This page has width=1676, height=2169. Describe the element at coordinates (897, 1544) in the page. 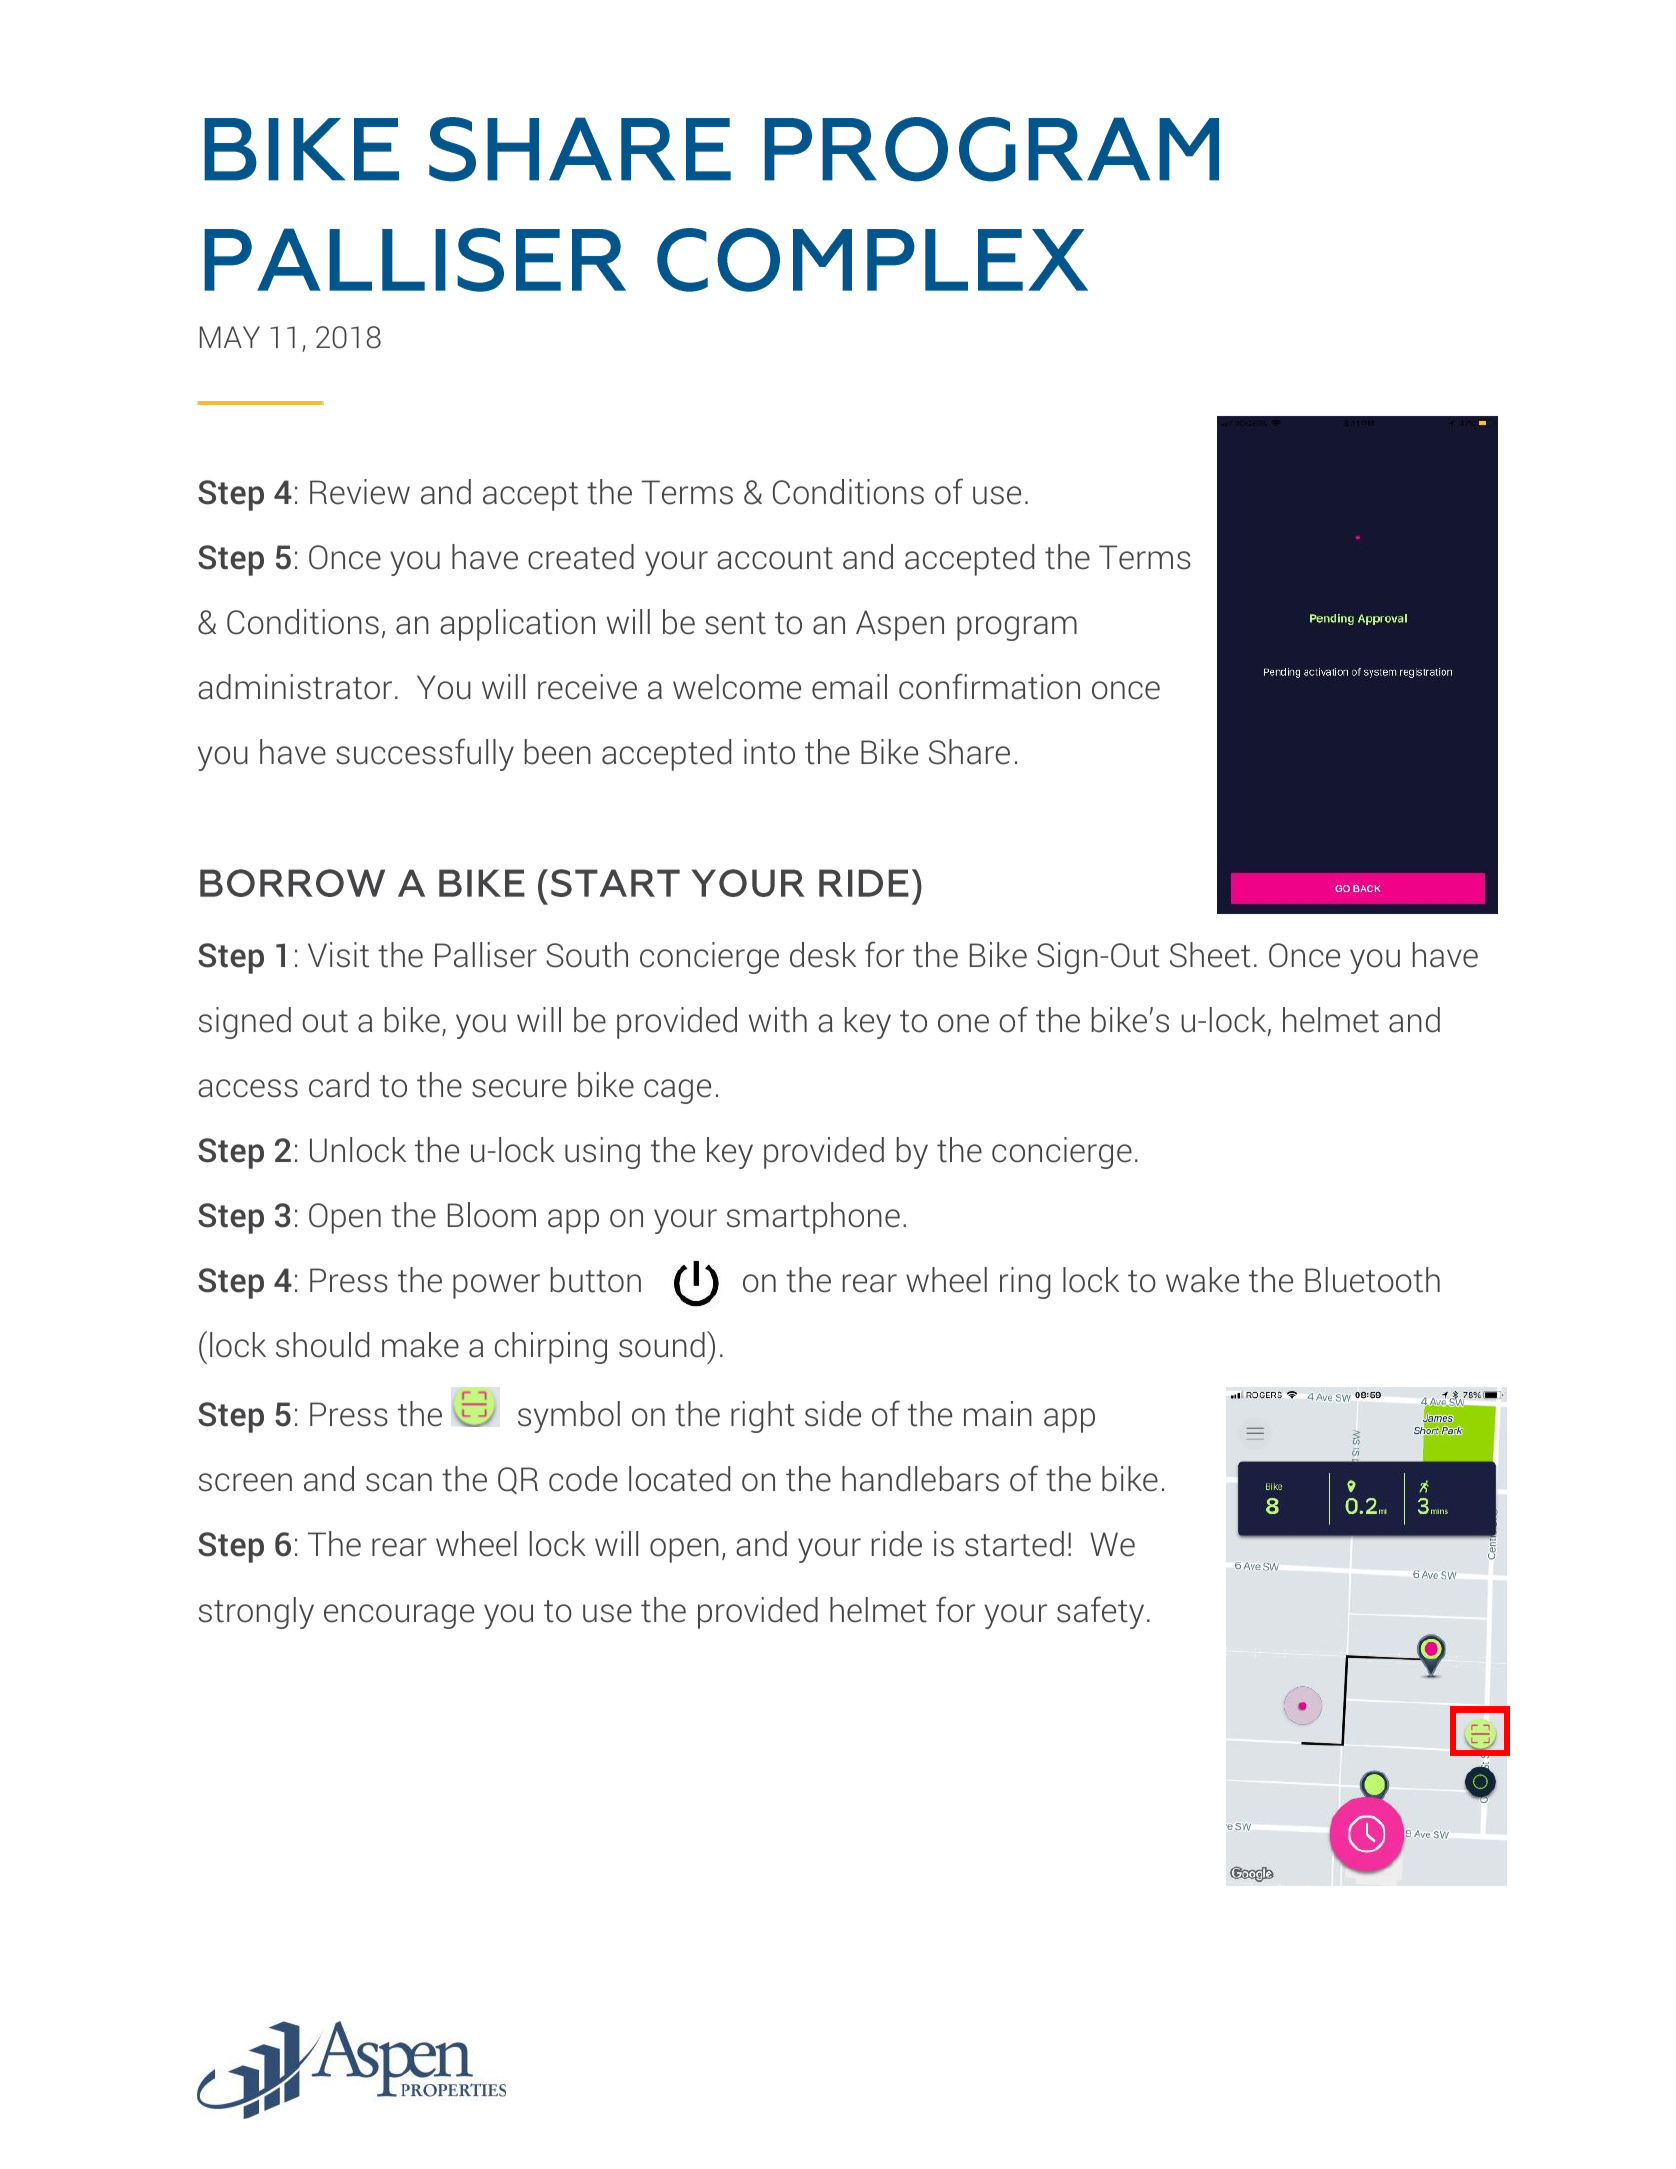

I see `ride` at that location.
